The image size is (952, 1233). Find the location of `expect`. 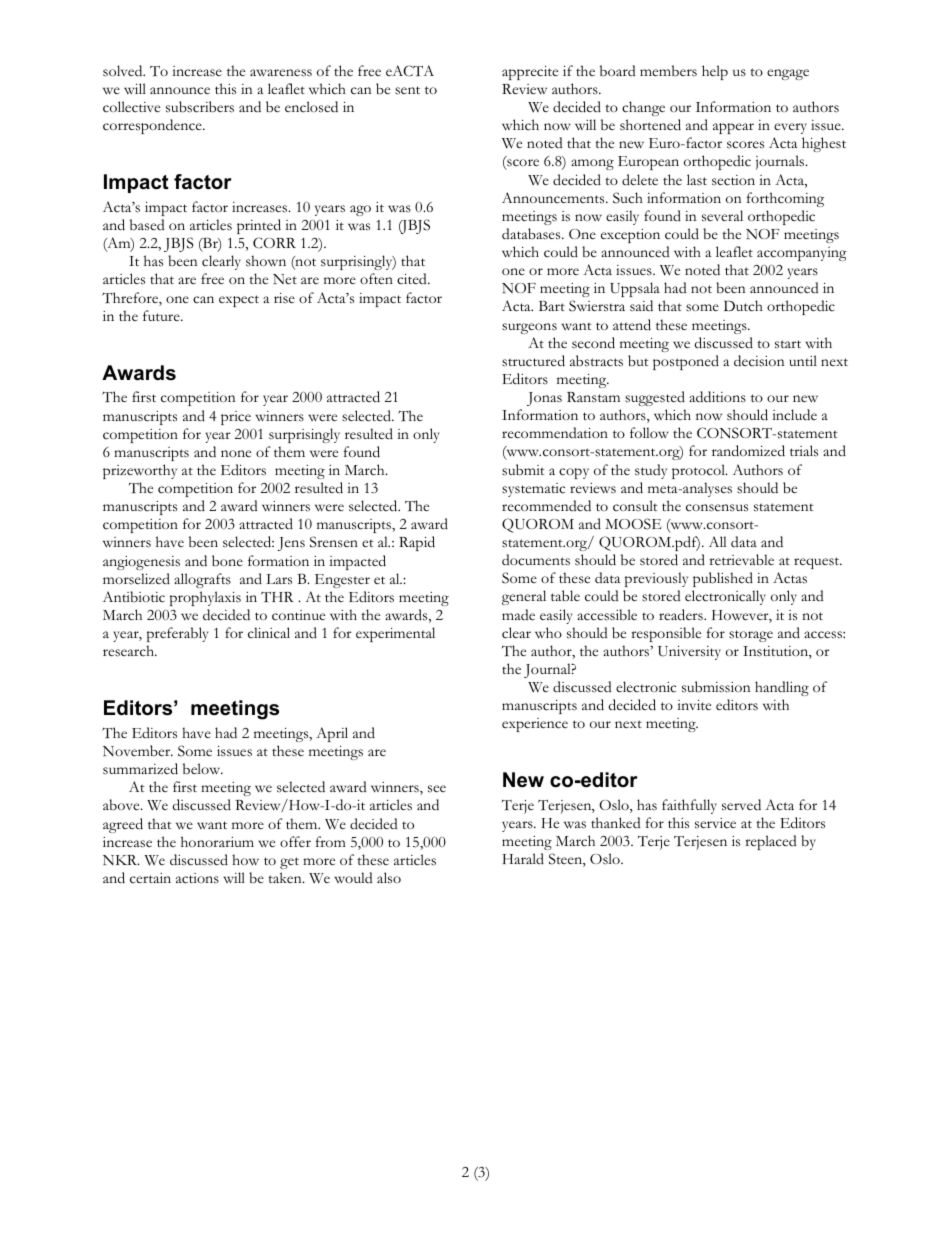

expect is located at coordinates (239, 301).
